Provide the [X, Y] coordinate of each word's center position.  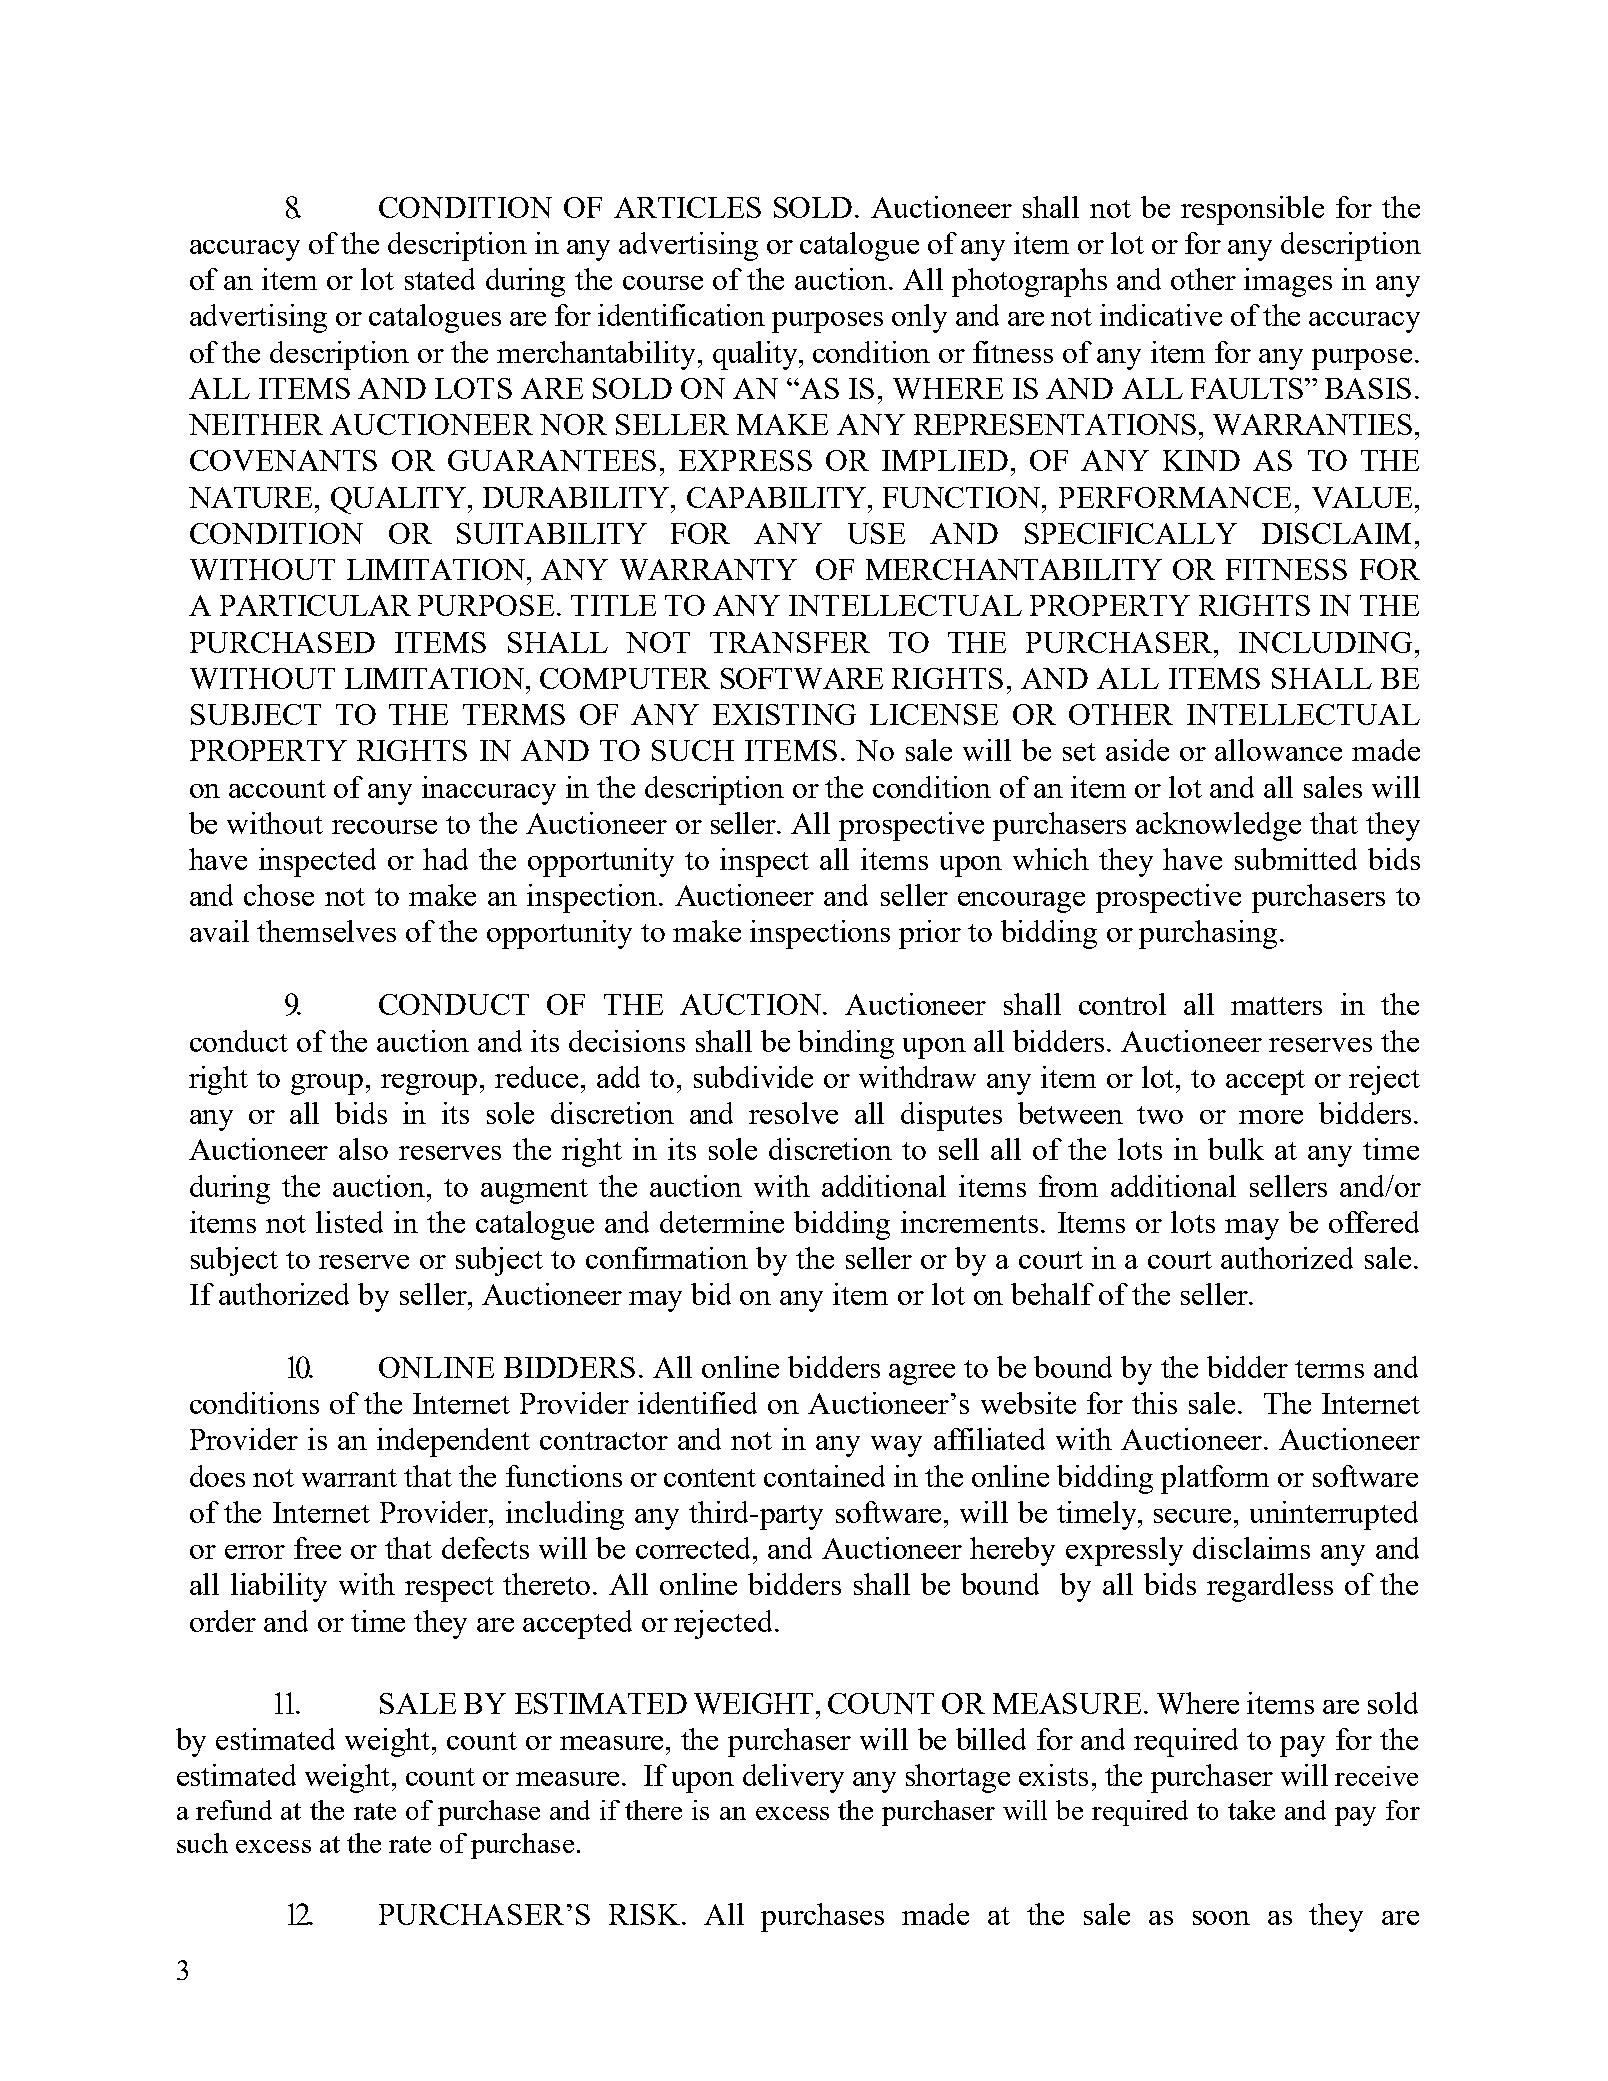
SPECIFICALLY [1131, 533]
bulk [1236, 1149]
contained [824, 1476]
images [1288, 282]
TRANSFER [790, 642]
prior [930, 934]
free [317, 1548]
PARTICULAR [315, 605]
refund [234, 1810]
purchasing [1208, 934]
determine [722, 1222]
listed [349, 1222]
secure [1192, 1516]
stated [440, 279]
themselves [326, 931]
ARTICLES [687, 207]
